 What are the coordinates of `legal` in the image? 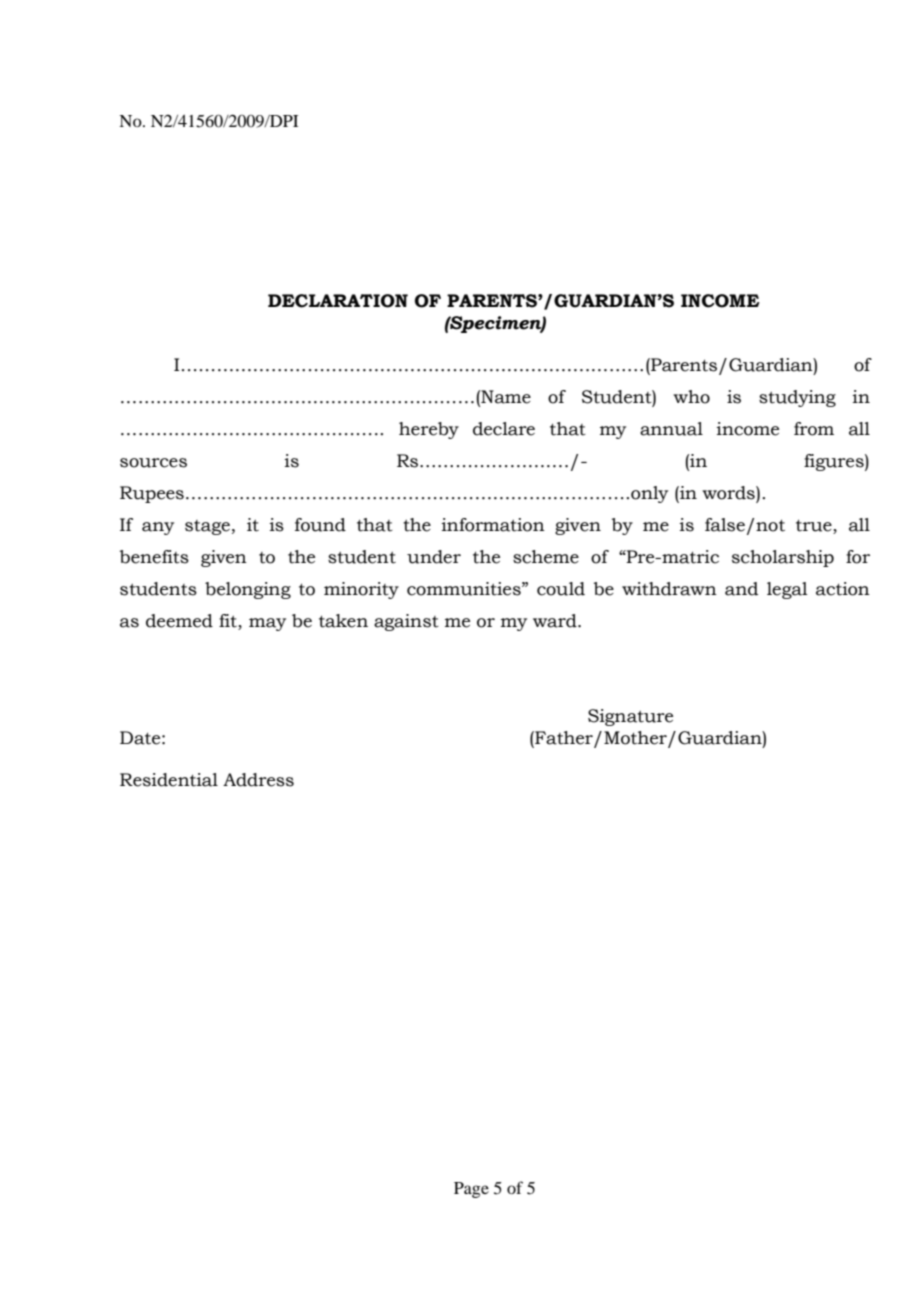 It's located at (787, 590).
